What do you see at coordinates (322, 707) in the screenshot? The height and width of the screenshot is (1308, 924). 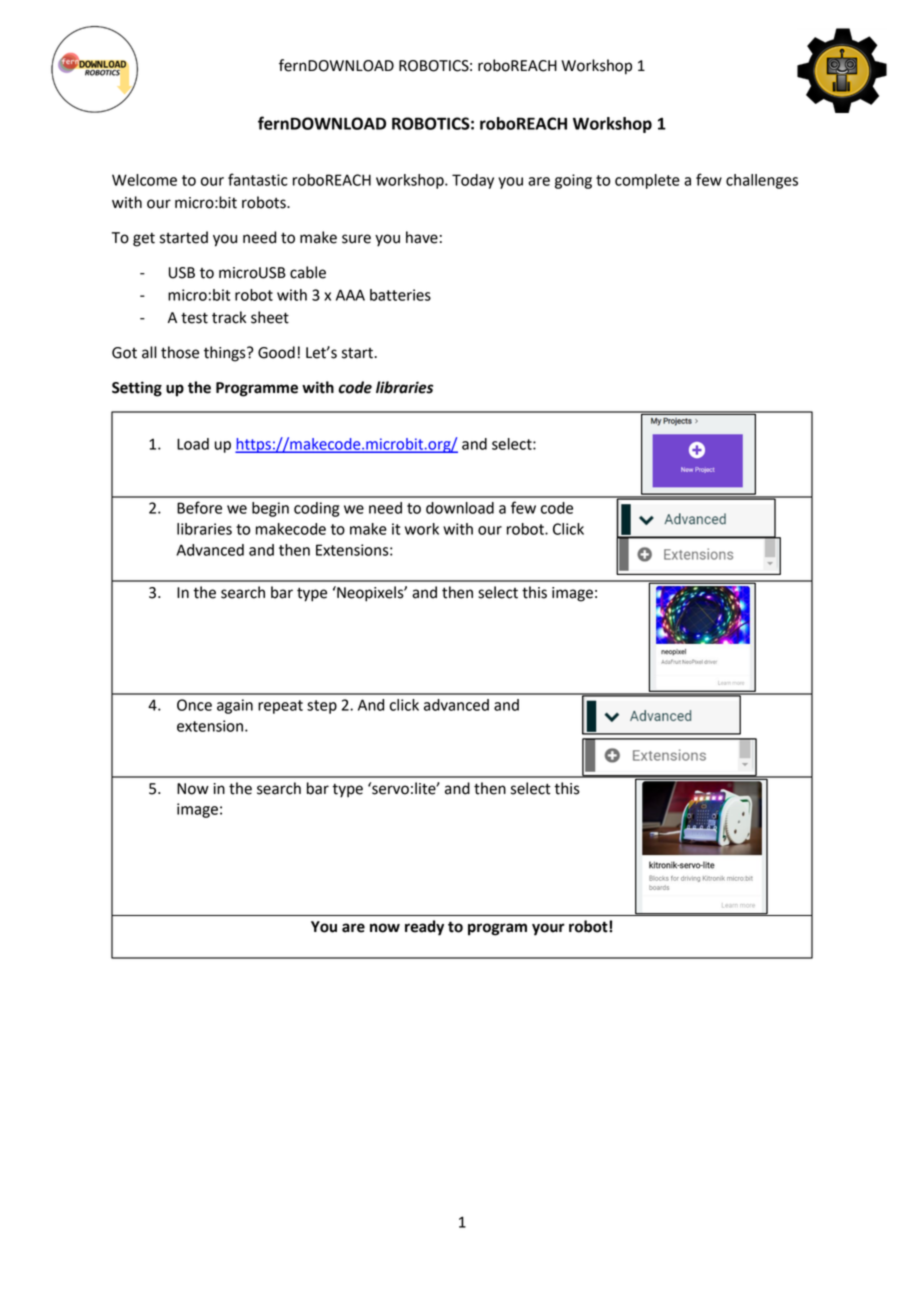 I see `step` at bounding box center [322, 707].
